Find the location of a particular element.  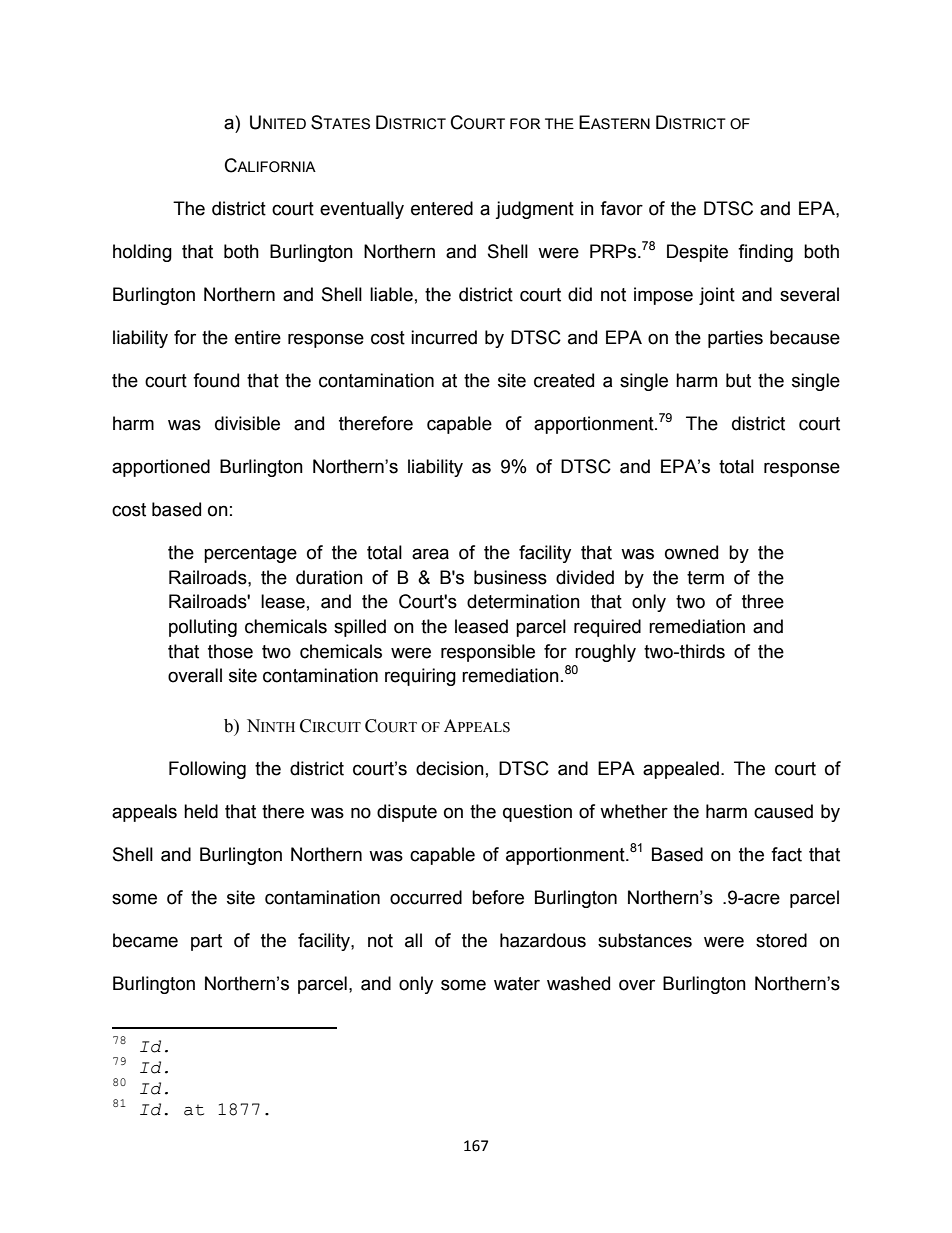

three is located at coordinates (763, 601).
